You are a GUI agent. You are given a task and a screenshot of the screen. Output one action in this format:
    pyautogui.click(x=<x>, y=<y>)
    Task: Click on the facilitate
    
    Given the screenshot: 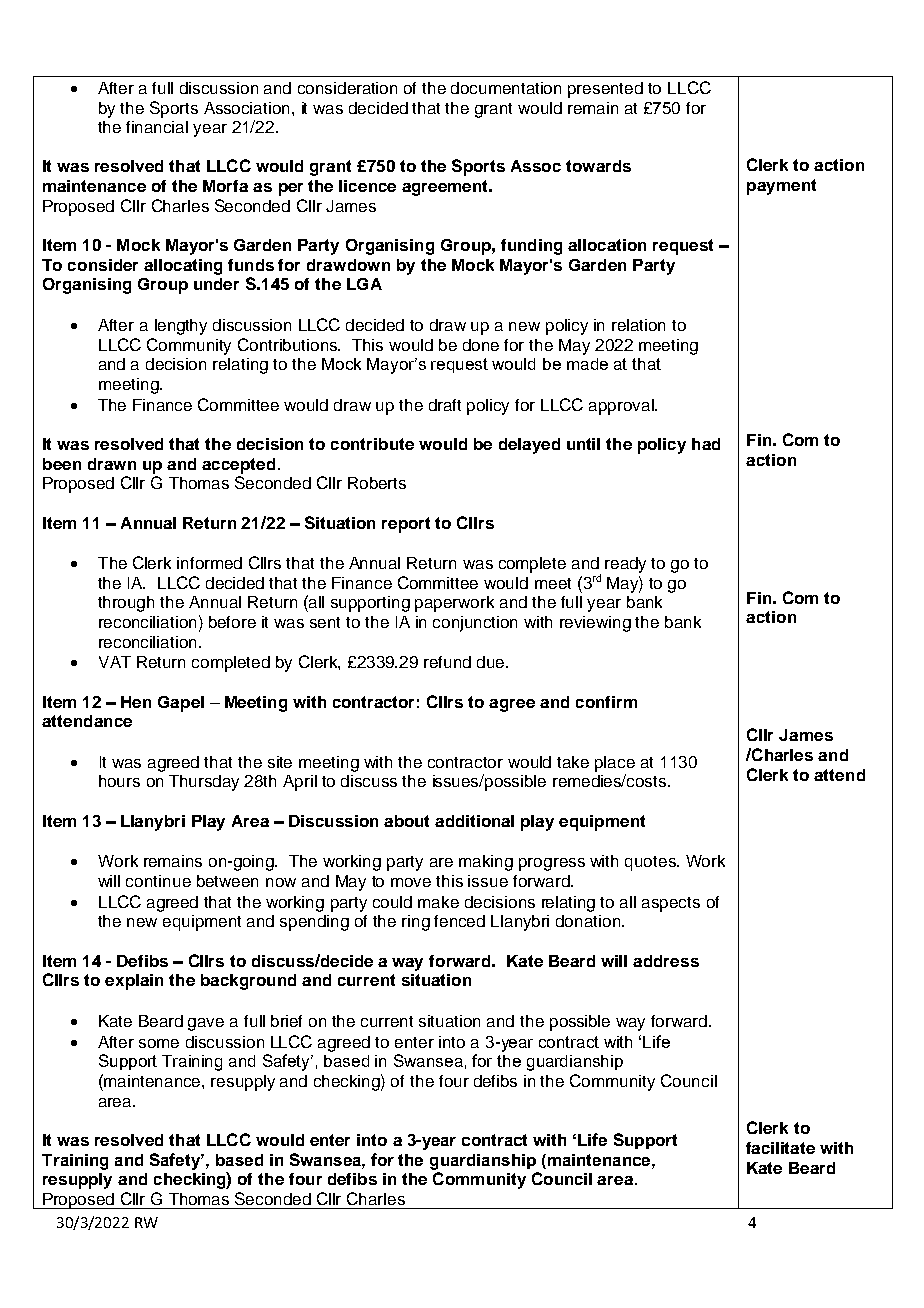 What is the action you would take?
    pyautogui.click(x=780, y=1148)
